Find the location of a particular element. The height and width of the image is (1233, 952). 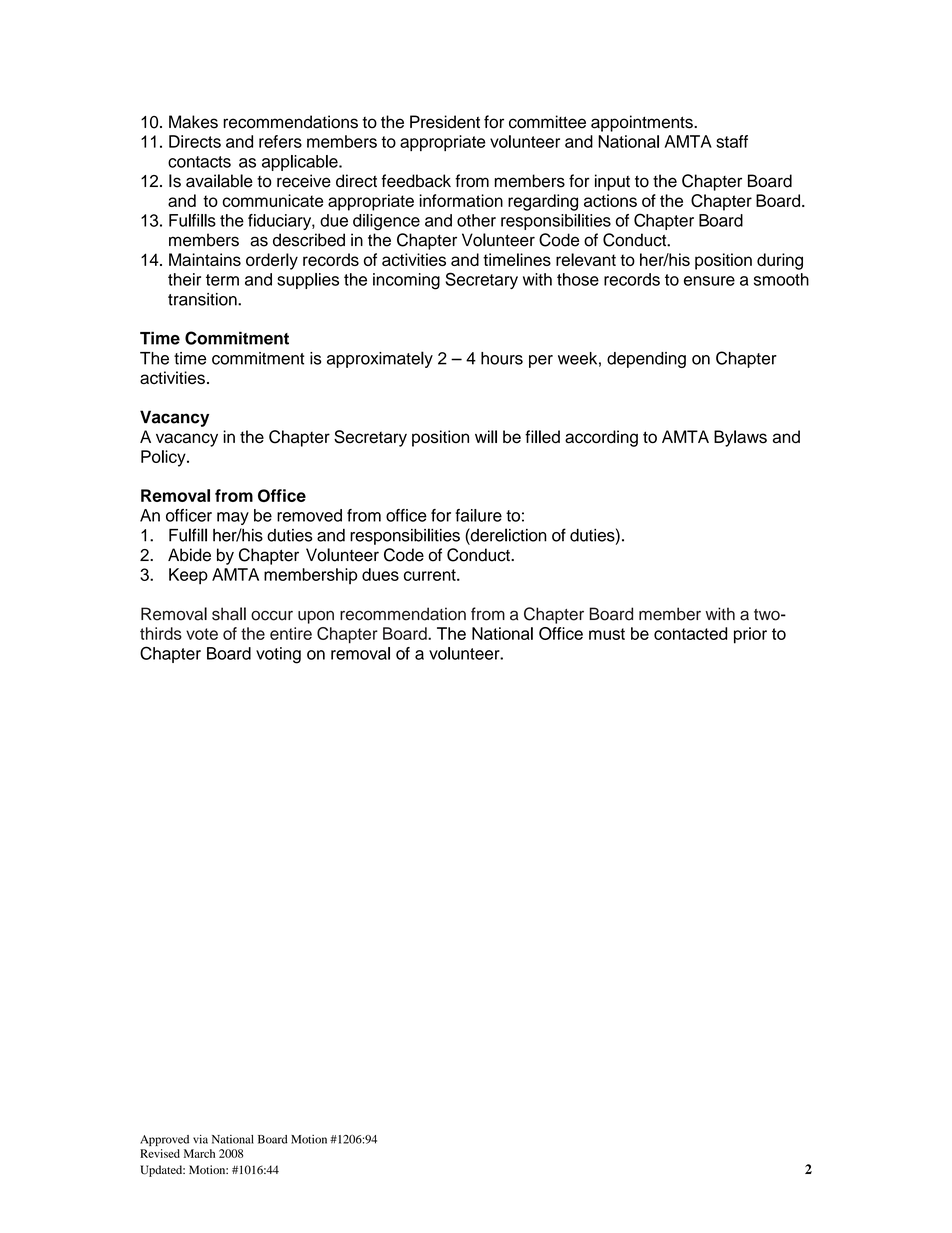

contacted is located at coordinates (690, 633).
